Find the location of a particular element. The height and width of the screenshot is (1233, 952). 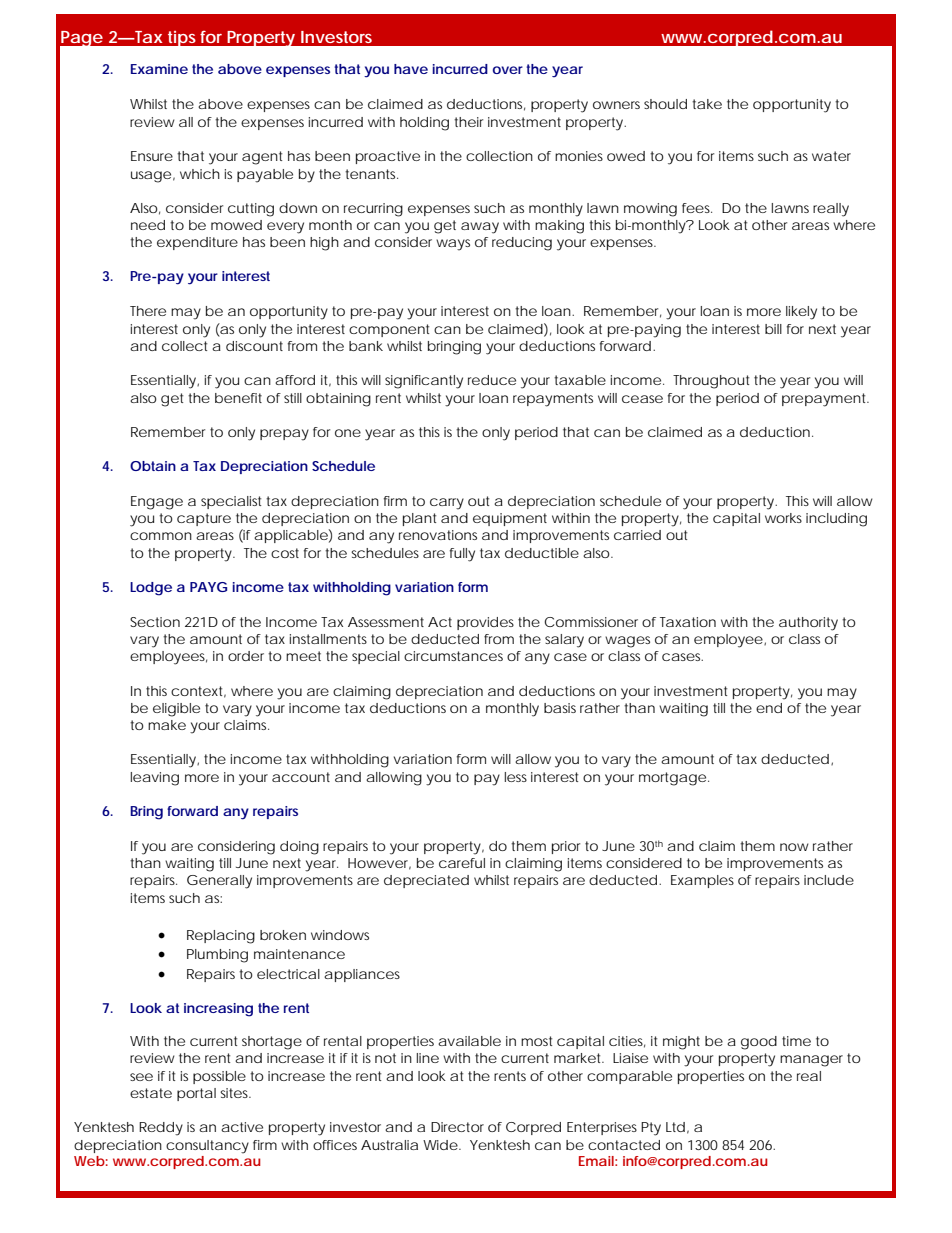

reduce is located at coordinates (492, 380).
